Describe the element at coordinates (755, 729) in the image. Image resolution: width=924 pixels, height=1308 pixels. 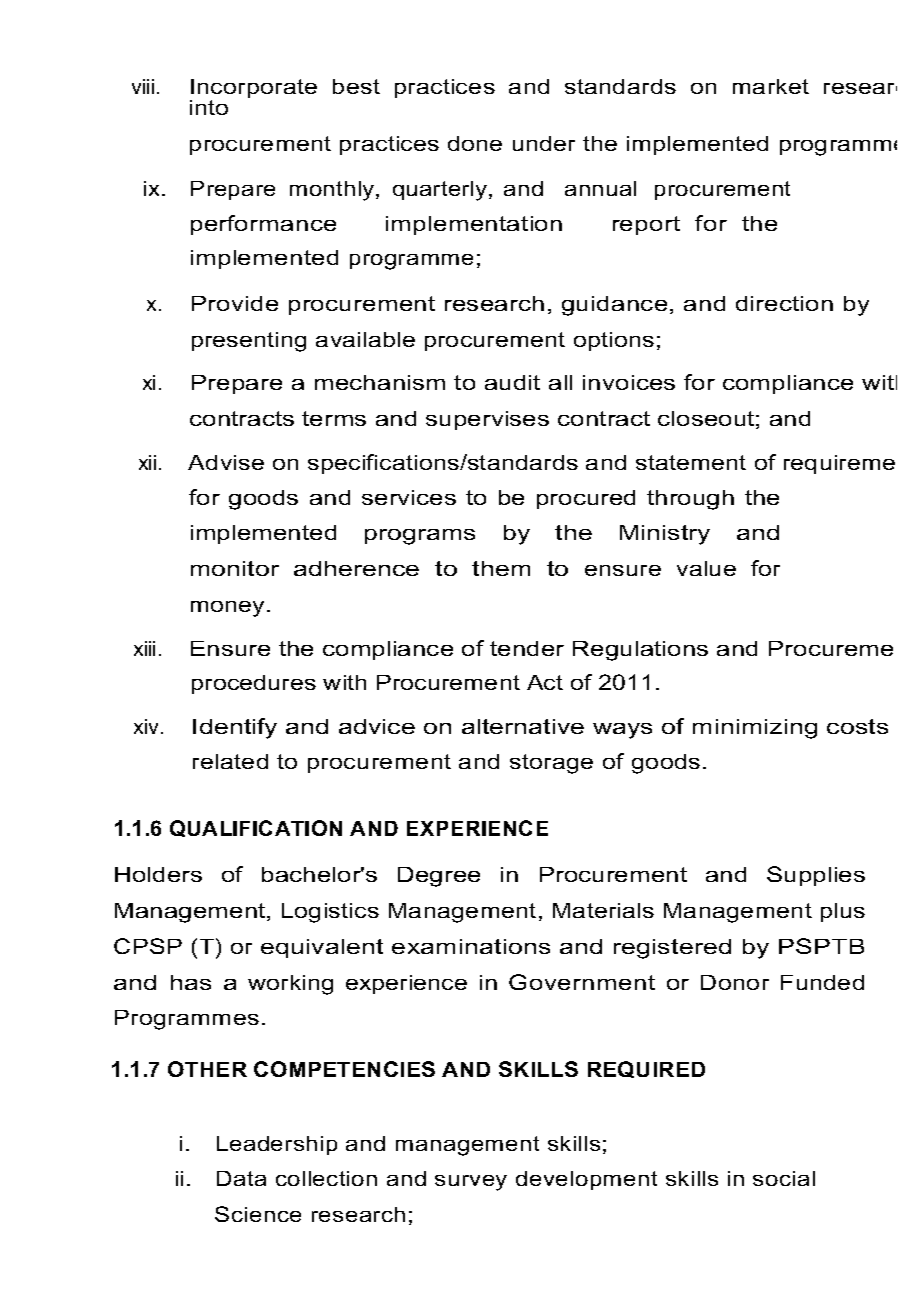
I see `minimizing` at that location.
